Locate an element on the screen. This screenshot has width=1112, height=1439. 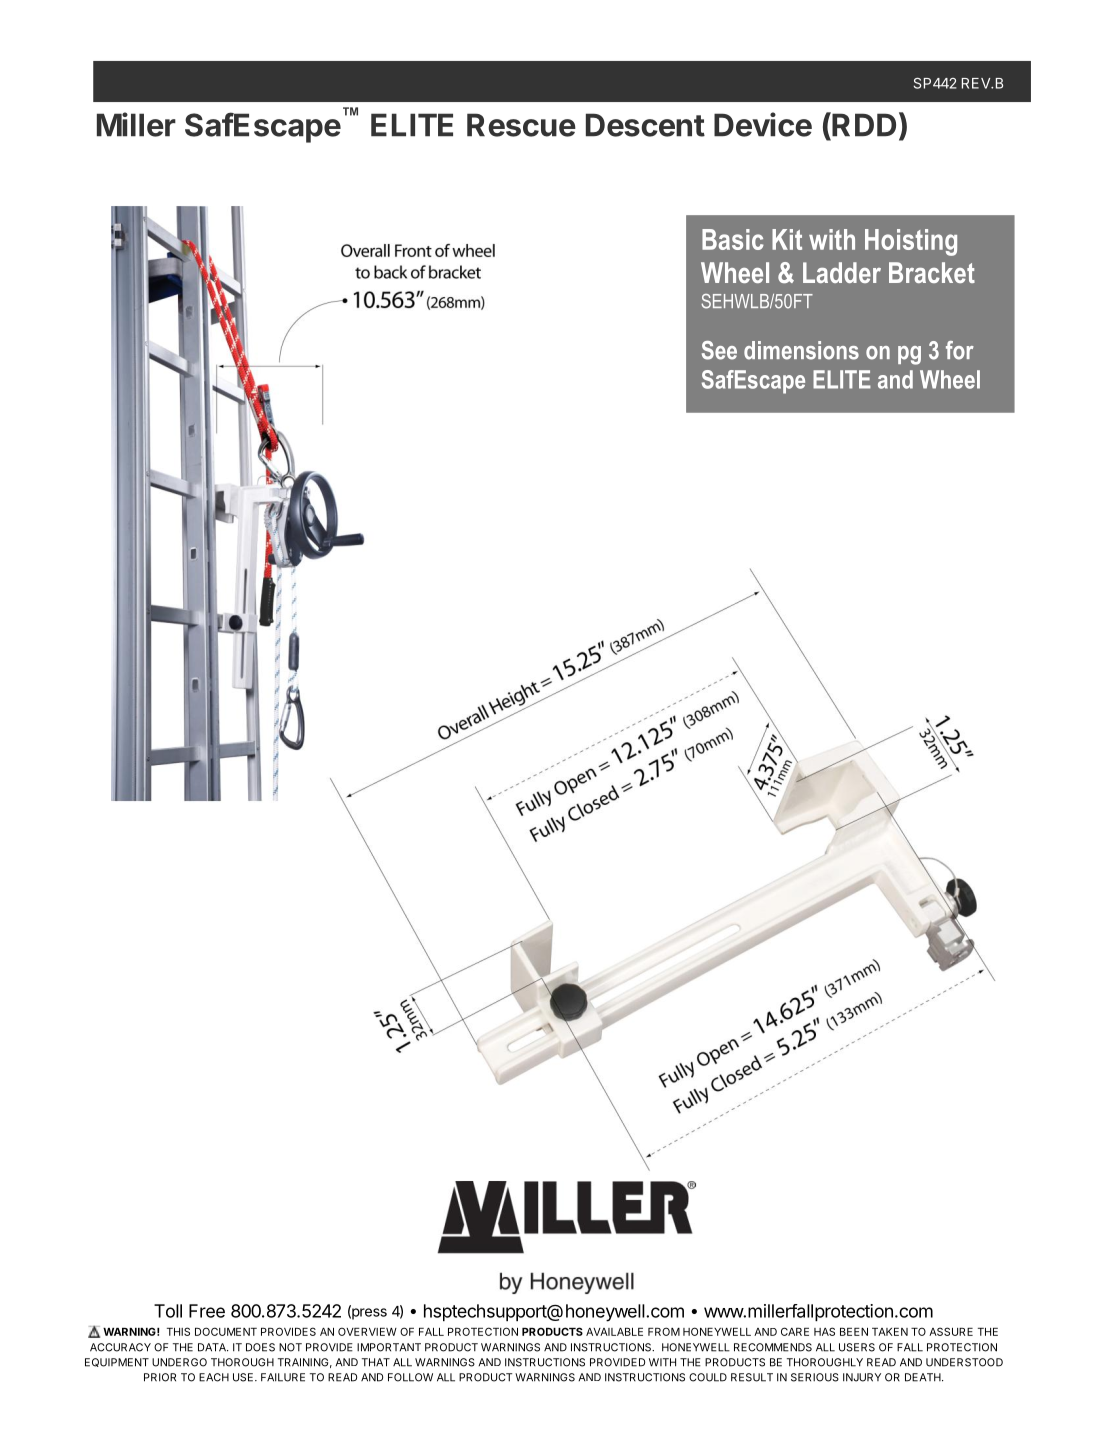
Descent is located at coordinates (645, 125).
